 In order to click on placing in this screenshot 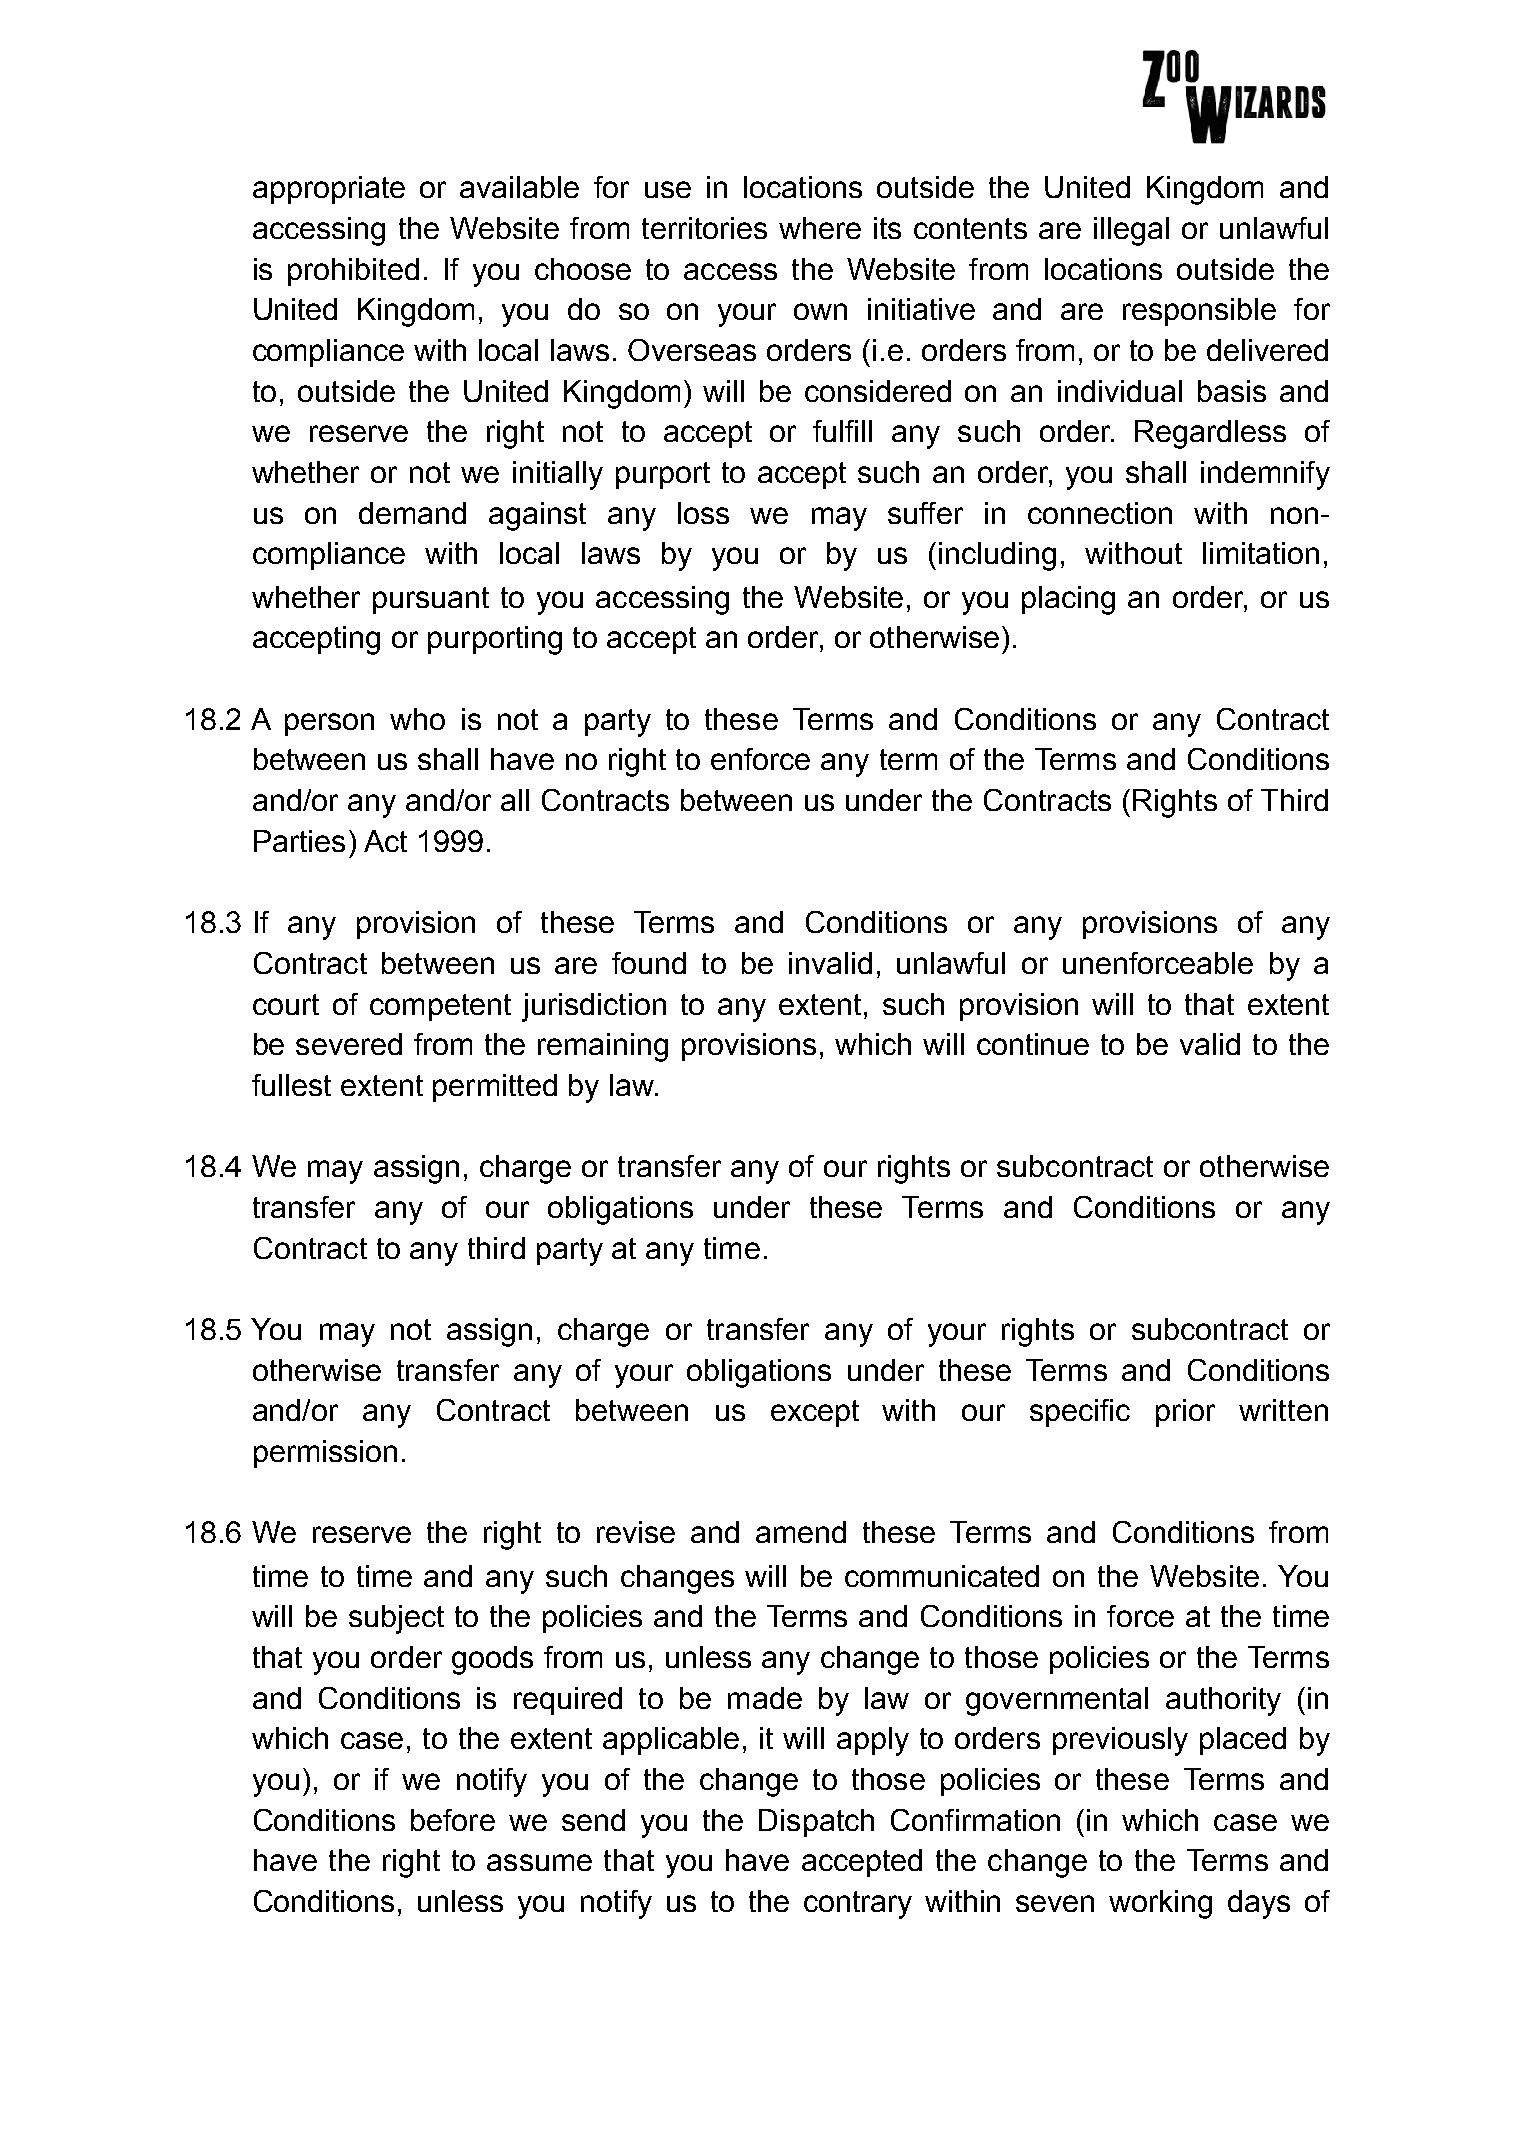, I will do `click(1068, 600)`.
